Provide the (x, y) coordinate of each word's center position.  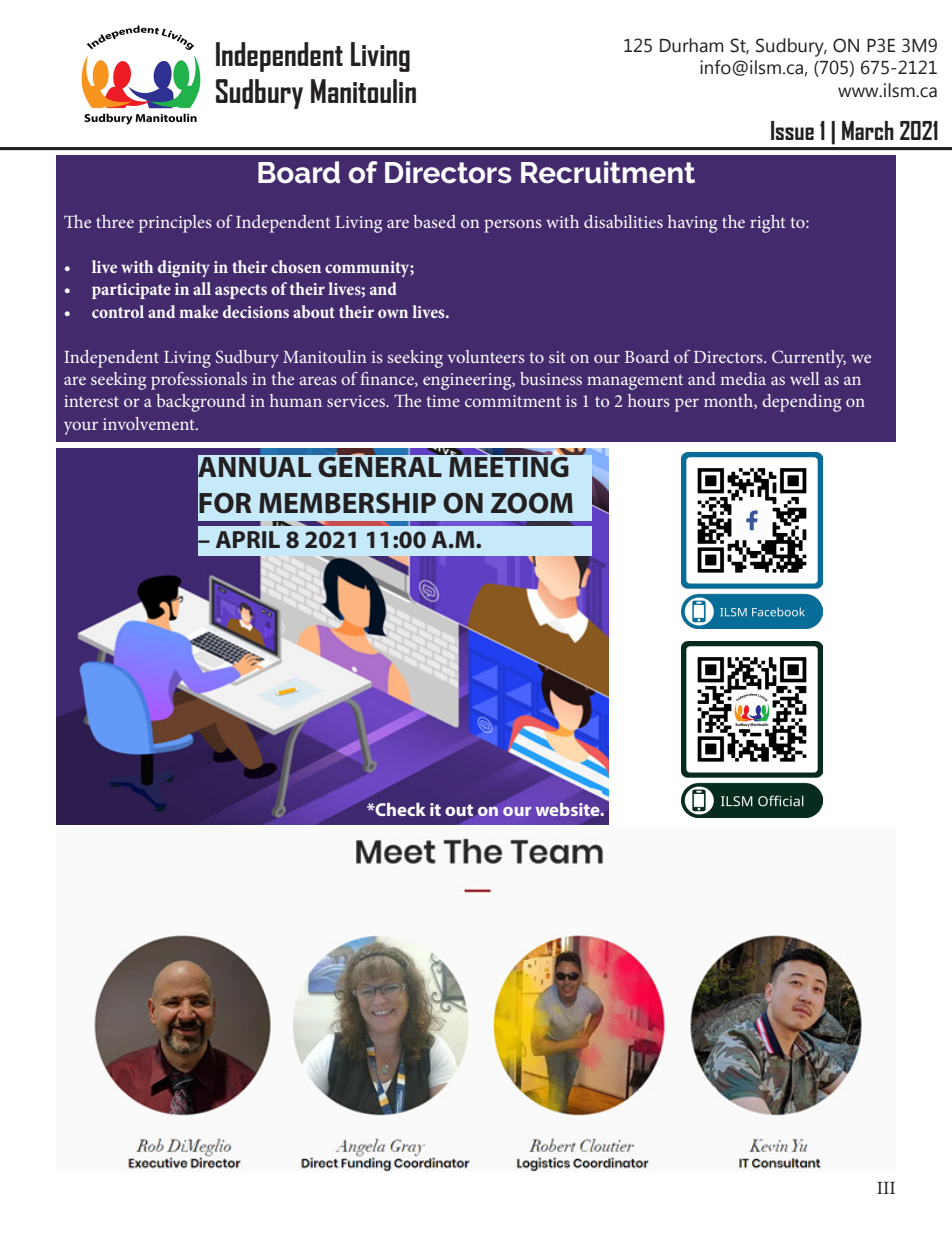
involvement (150, 423)
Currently (809, 359)
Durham (692, 45)
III (886, 1188)
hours (649, 400)
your (81, 428)
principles (175, 224)
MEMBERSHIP (347, 503)
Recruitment (608, 172)
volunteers (486, 356)
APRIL (248, 539)
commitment (513, 401)
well (804, 378)
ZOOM (532, 503)
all (202, 288)
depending (801, 403)
